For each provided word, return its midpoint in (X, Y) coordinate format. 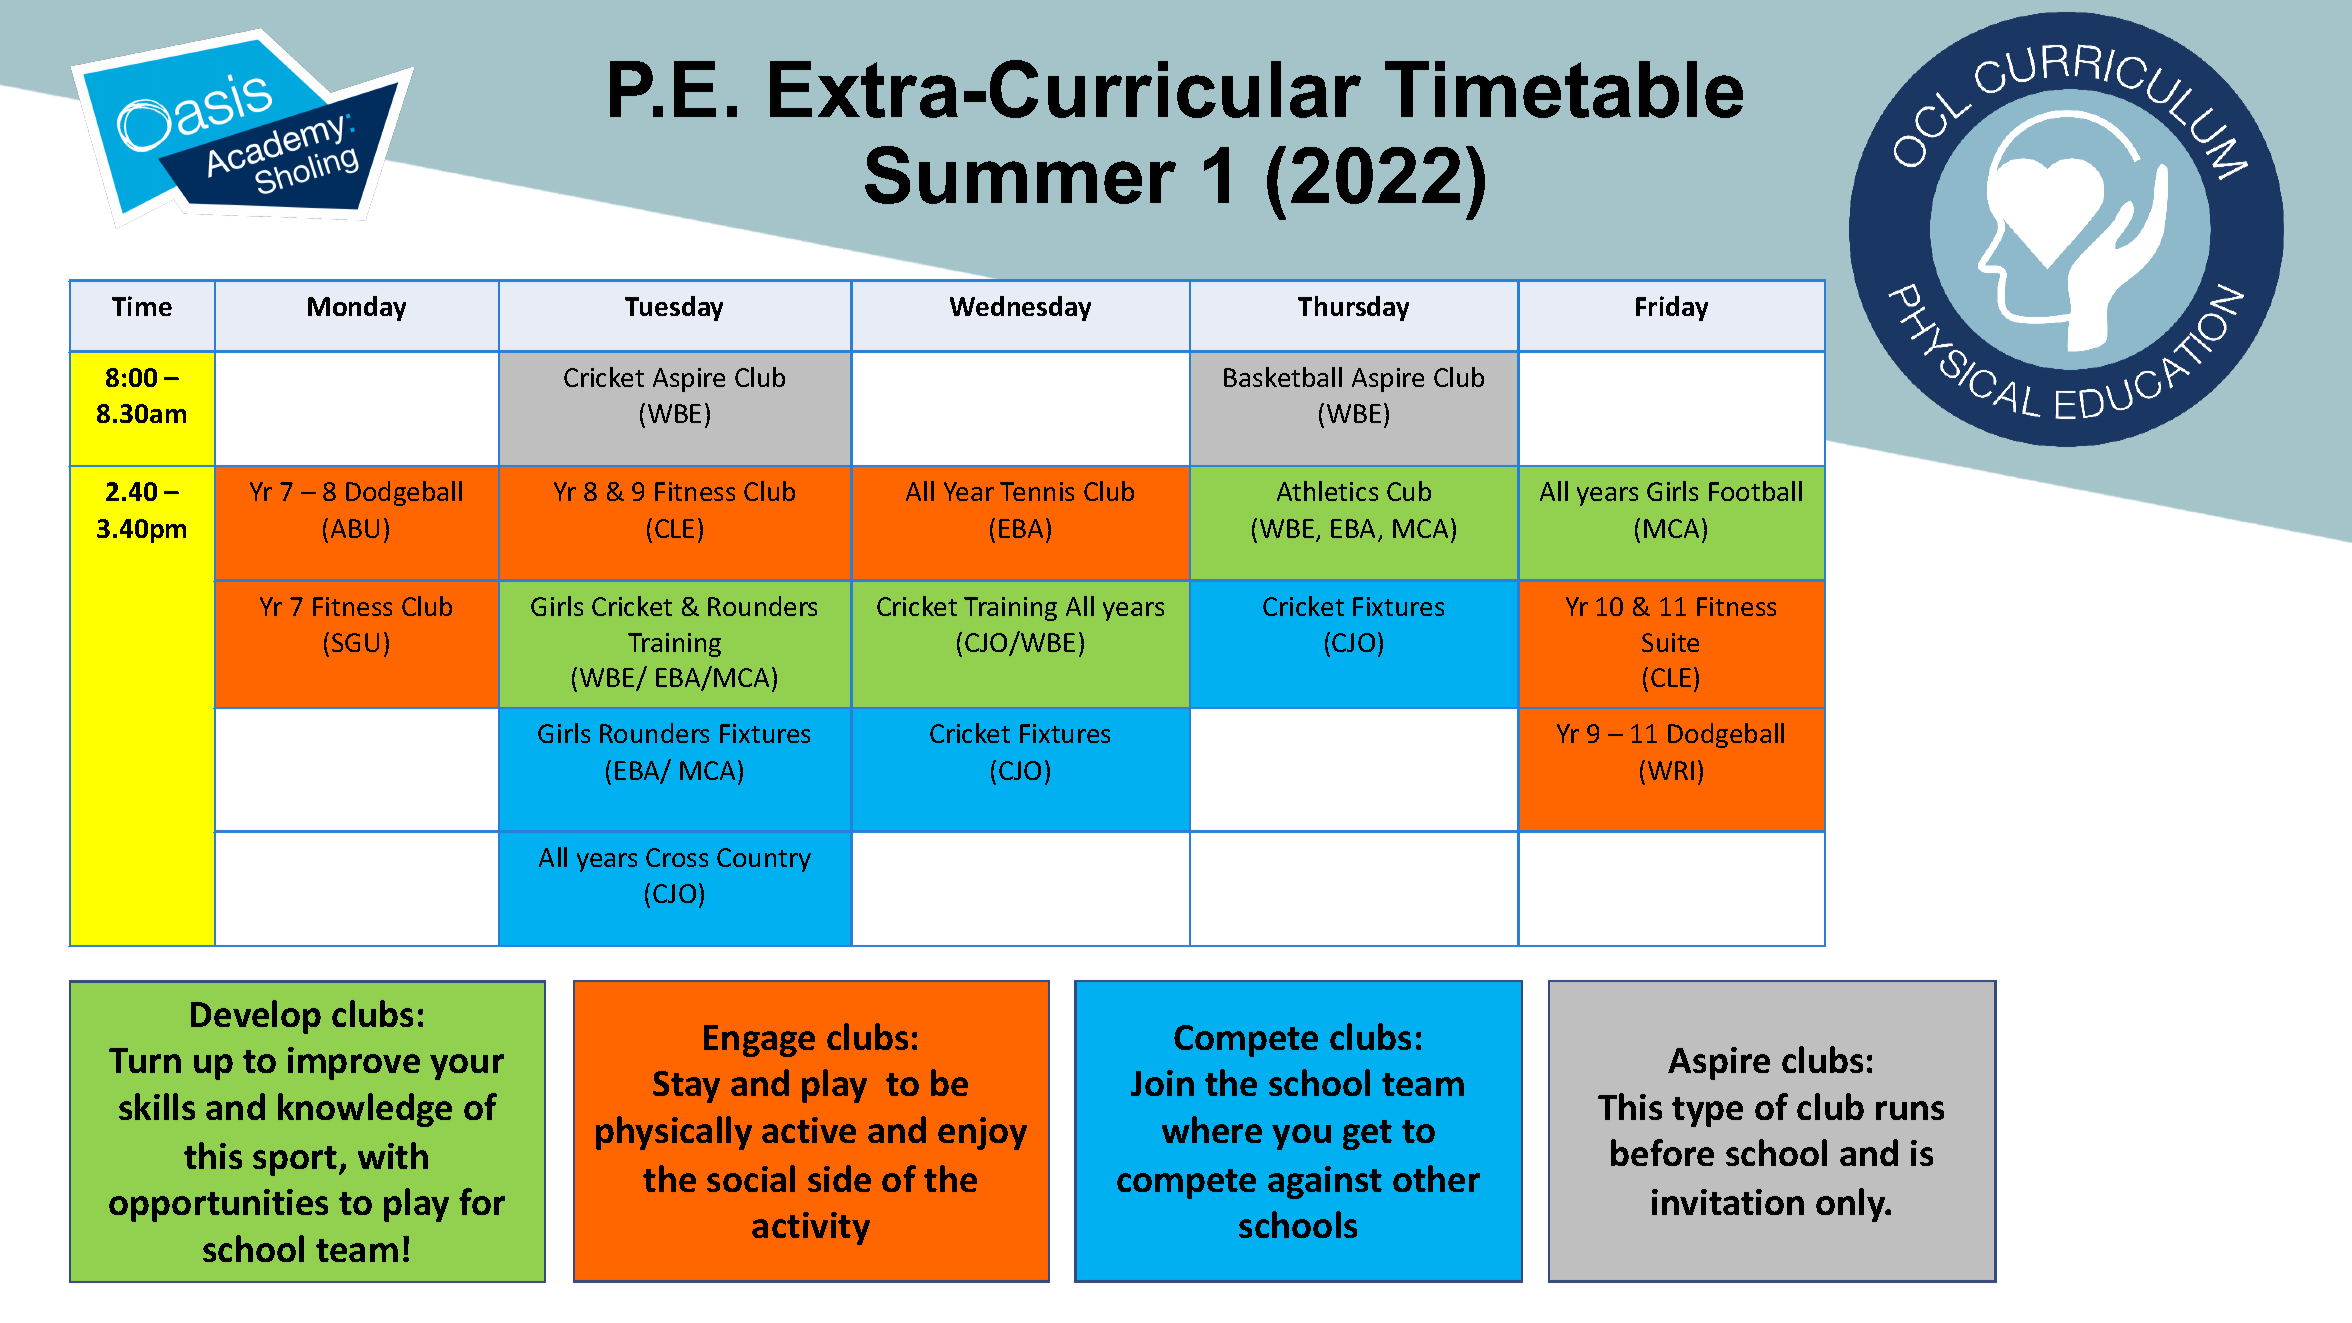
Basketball (1283, 377)
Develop (256, 1017)
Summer (1020, 175)
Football (1755, 491)
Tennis (1037, 491)
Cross (677, 857)
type (1707, 1112)
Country (764, 860)
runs (1910, 1110)
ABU (355, 528)
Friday (1672, 308)
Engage (759, 1041)
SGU (355, 642)
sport (296, 1161)
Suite (1670, 642)
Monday (357, 308)
